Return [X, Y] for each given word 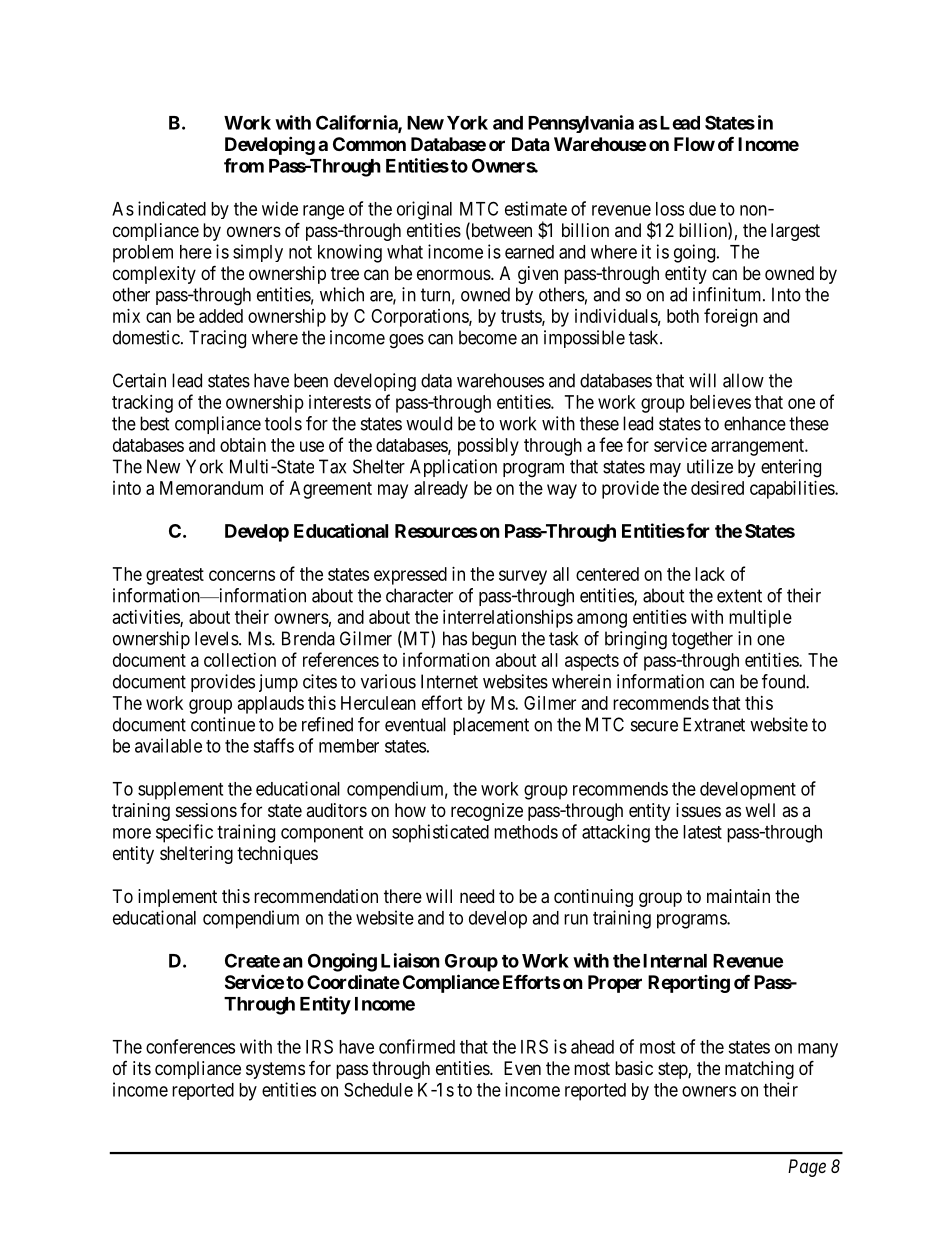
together [702, 640]
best [155, 423]
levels [217, 638]
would [429, 423]
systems [275, 1070]
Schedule [378, 1089]
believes [720, 402]
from [244, 165]
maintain [738, 896]
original [424, 210]
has [455, 638]
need [477, 896]
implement [177, 898]
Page [807, 1168]
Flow [694, 144]
